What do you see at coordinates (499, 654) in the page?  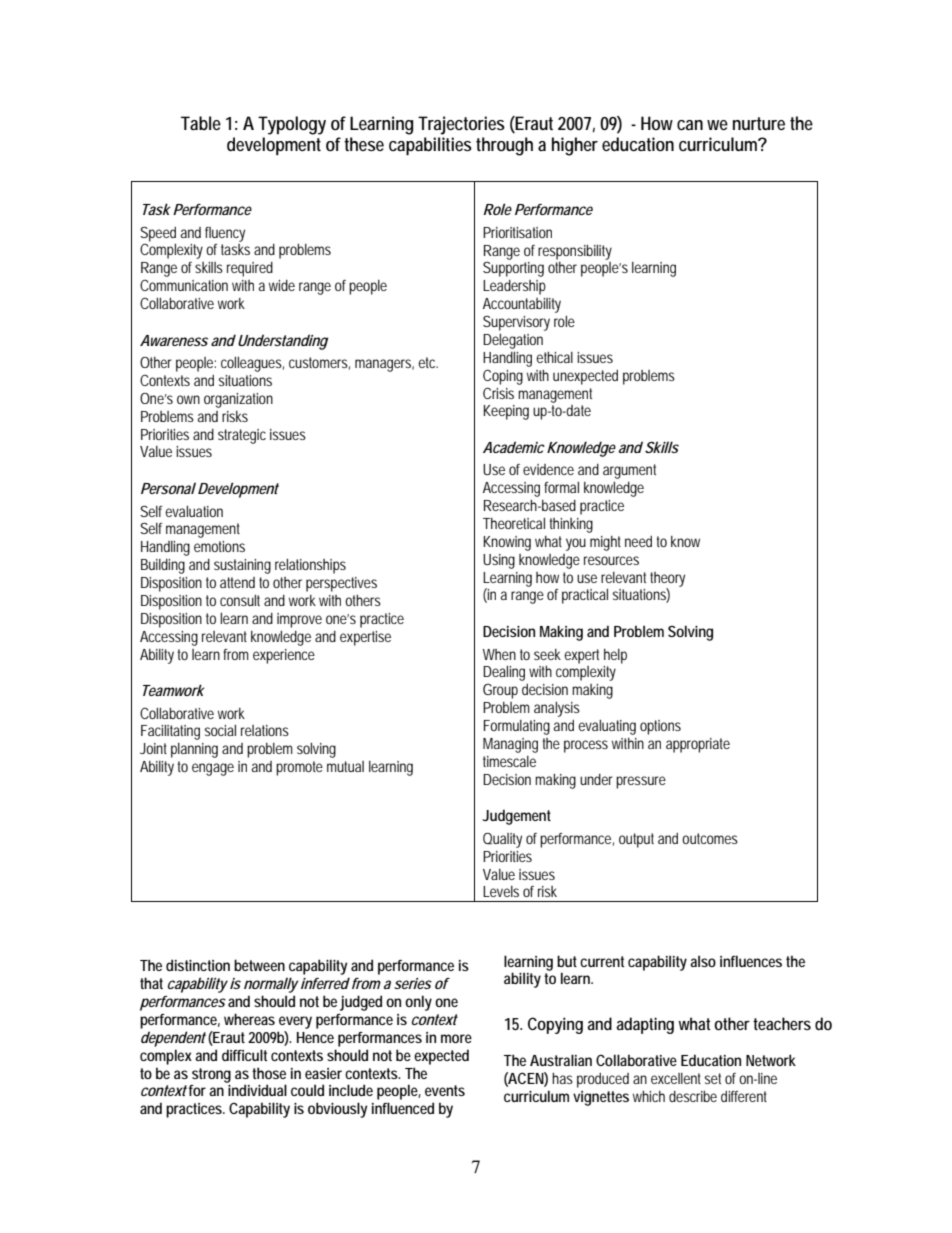 I see `When` at bounding box center [499, 654].
